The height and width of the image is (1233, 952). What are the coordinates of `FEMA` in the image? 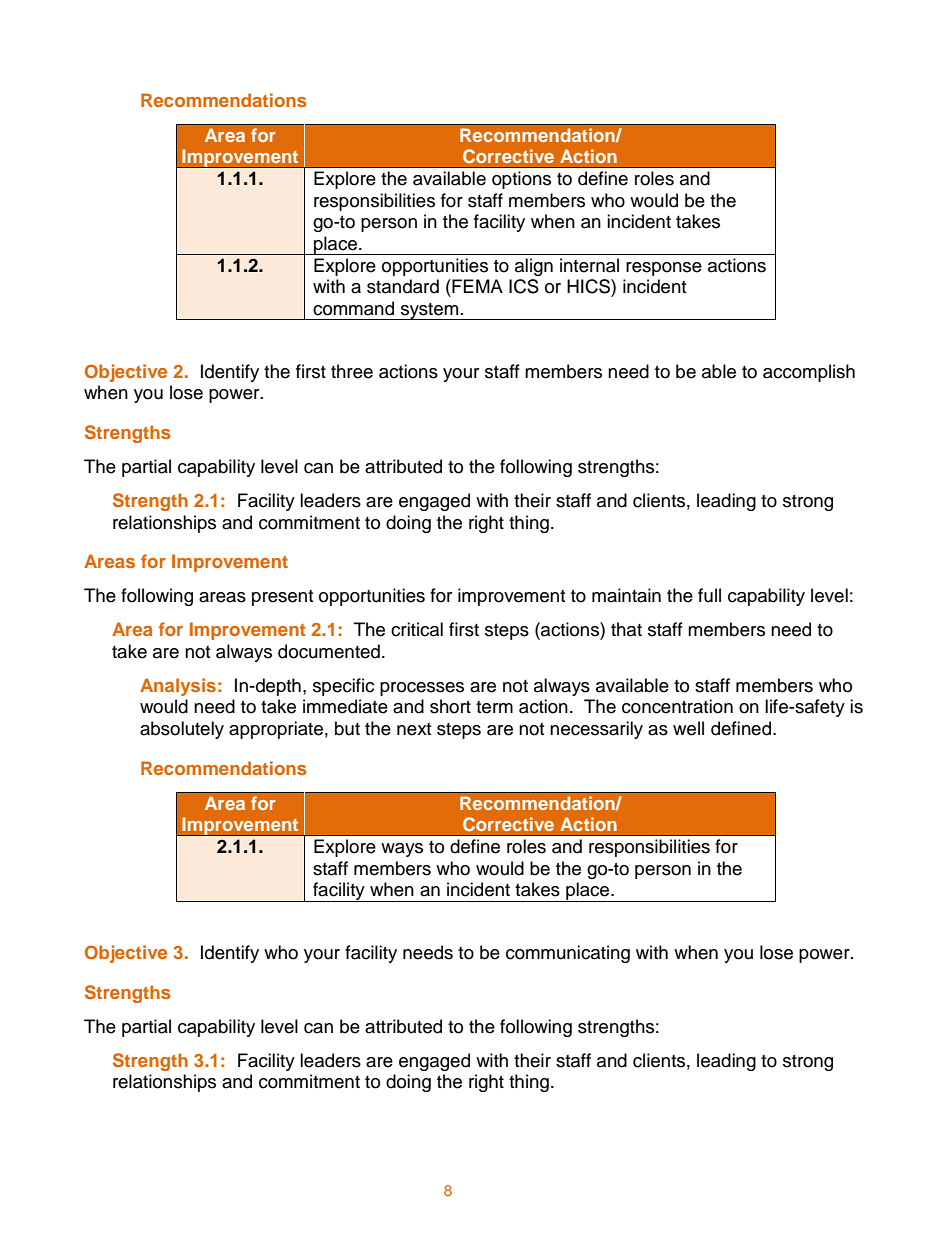 It's located at (476, 286).
